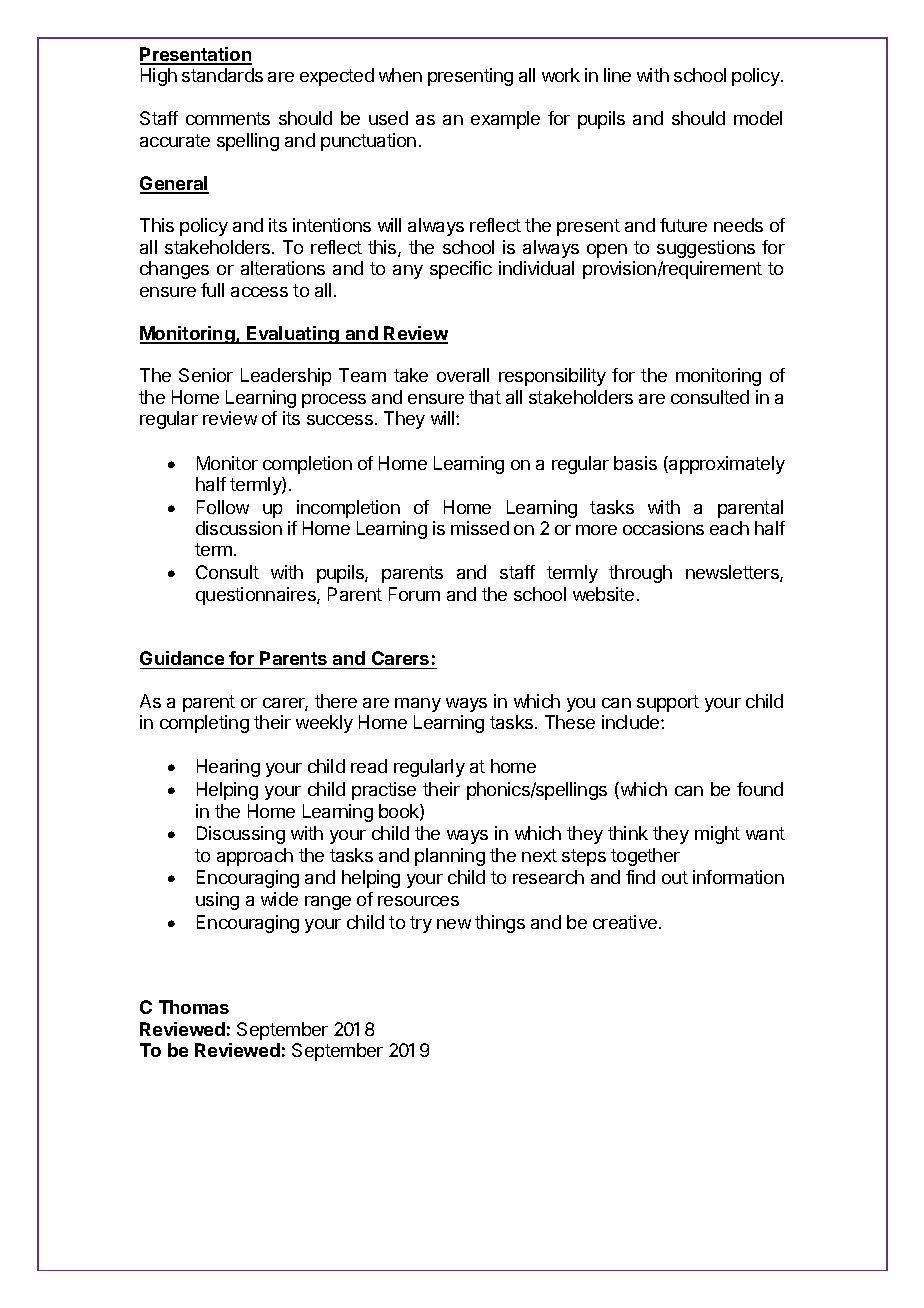  Describe the element at coordinates (480, 528) in the screenshot. I see `missed` at that location.
